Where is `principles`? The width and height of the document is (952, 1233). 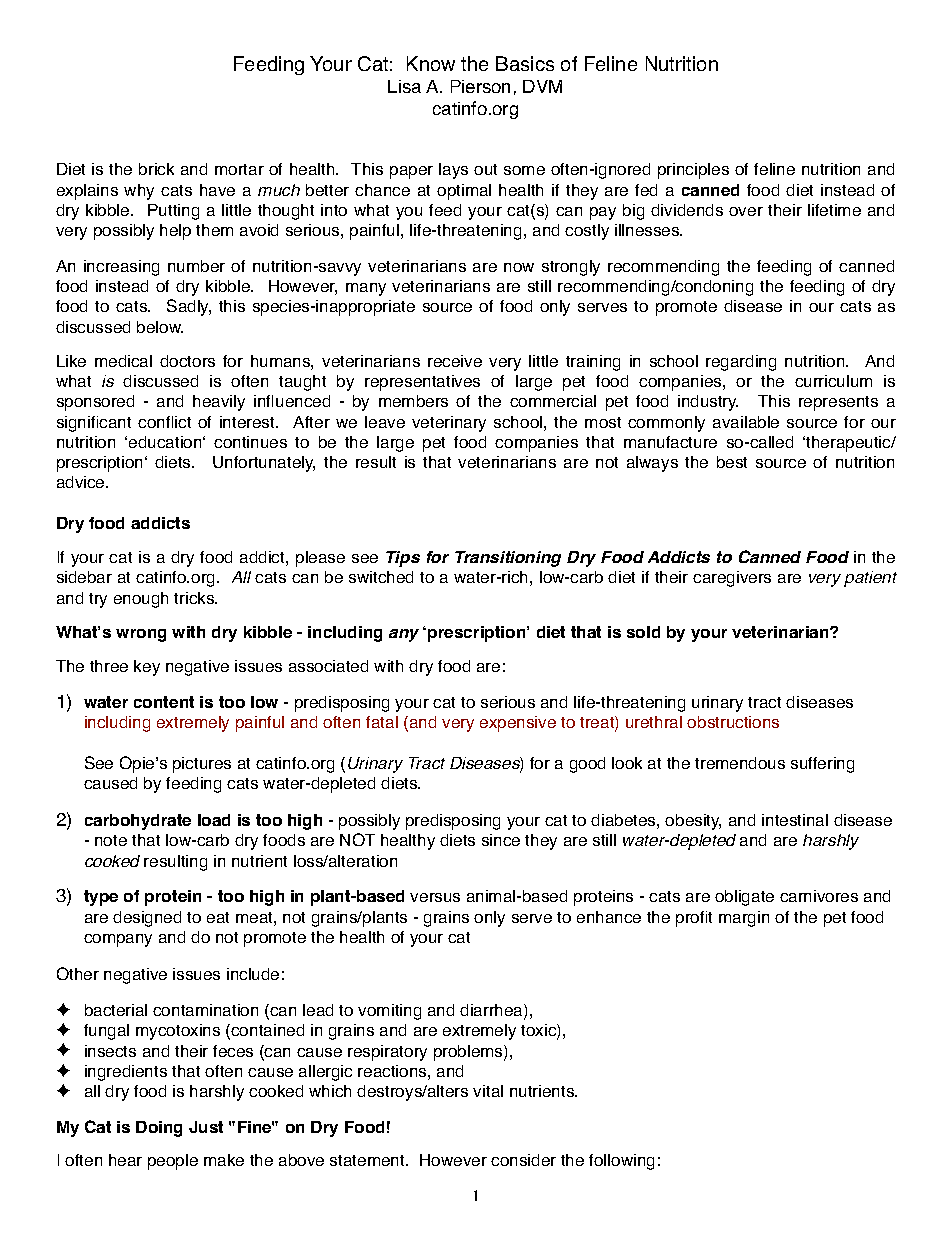
principles is located at coordinates (693, 171).
